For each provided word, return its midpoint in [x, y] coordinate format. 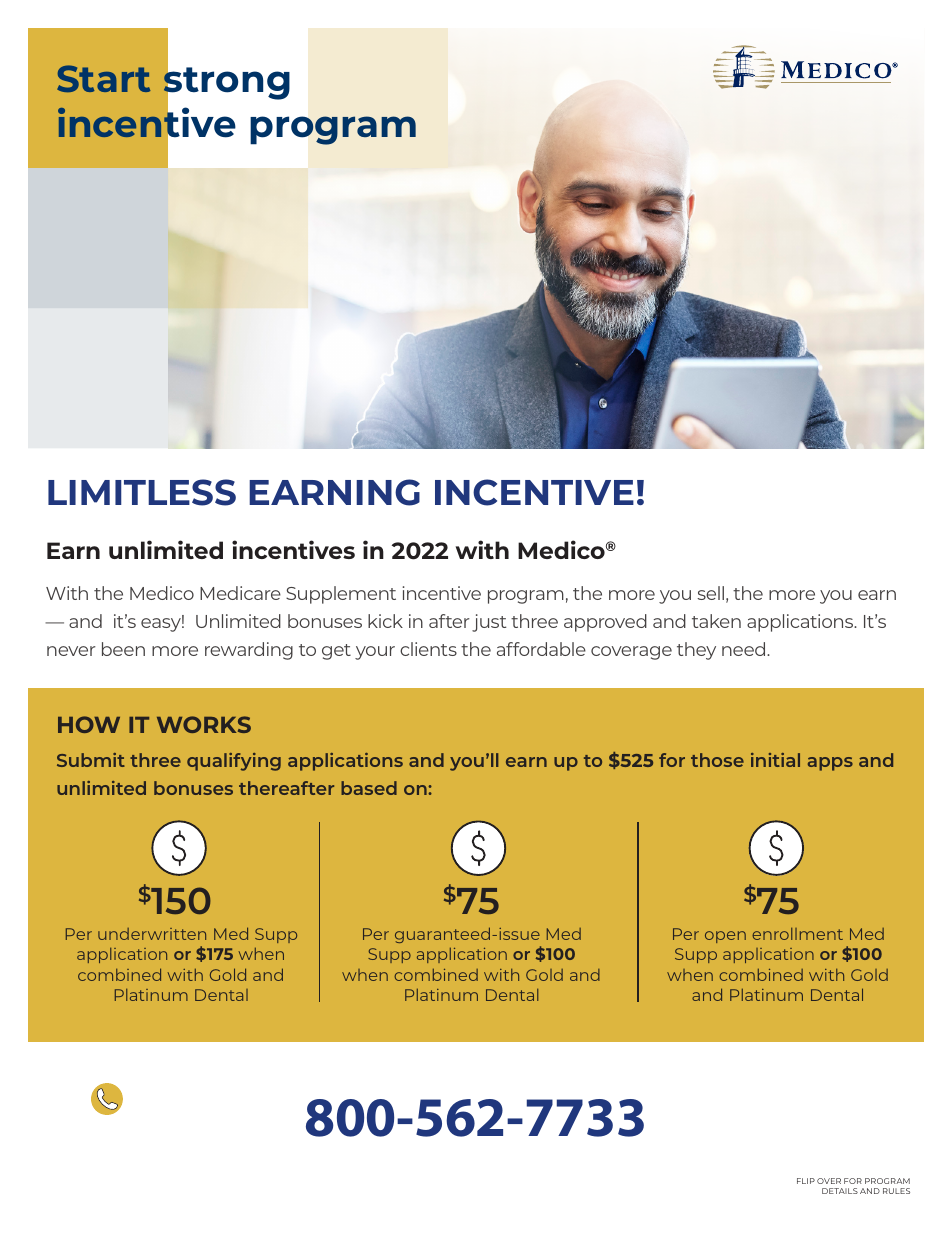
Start [103, 78]
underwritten [152, 934]
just [489, 623]
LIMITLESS [142, 492]
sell [710, 593]
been [123, 649]
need [745, 649]
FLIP [806, 1181]
